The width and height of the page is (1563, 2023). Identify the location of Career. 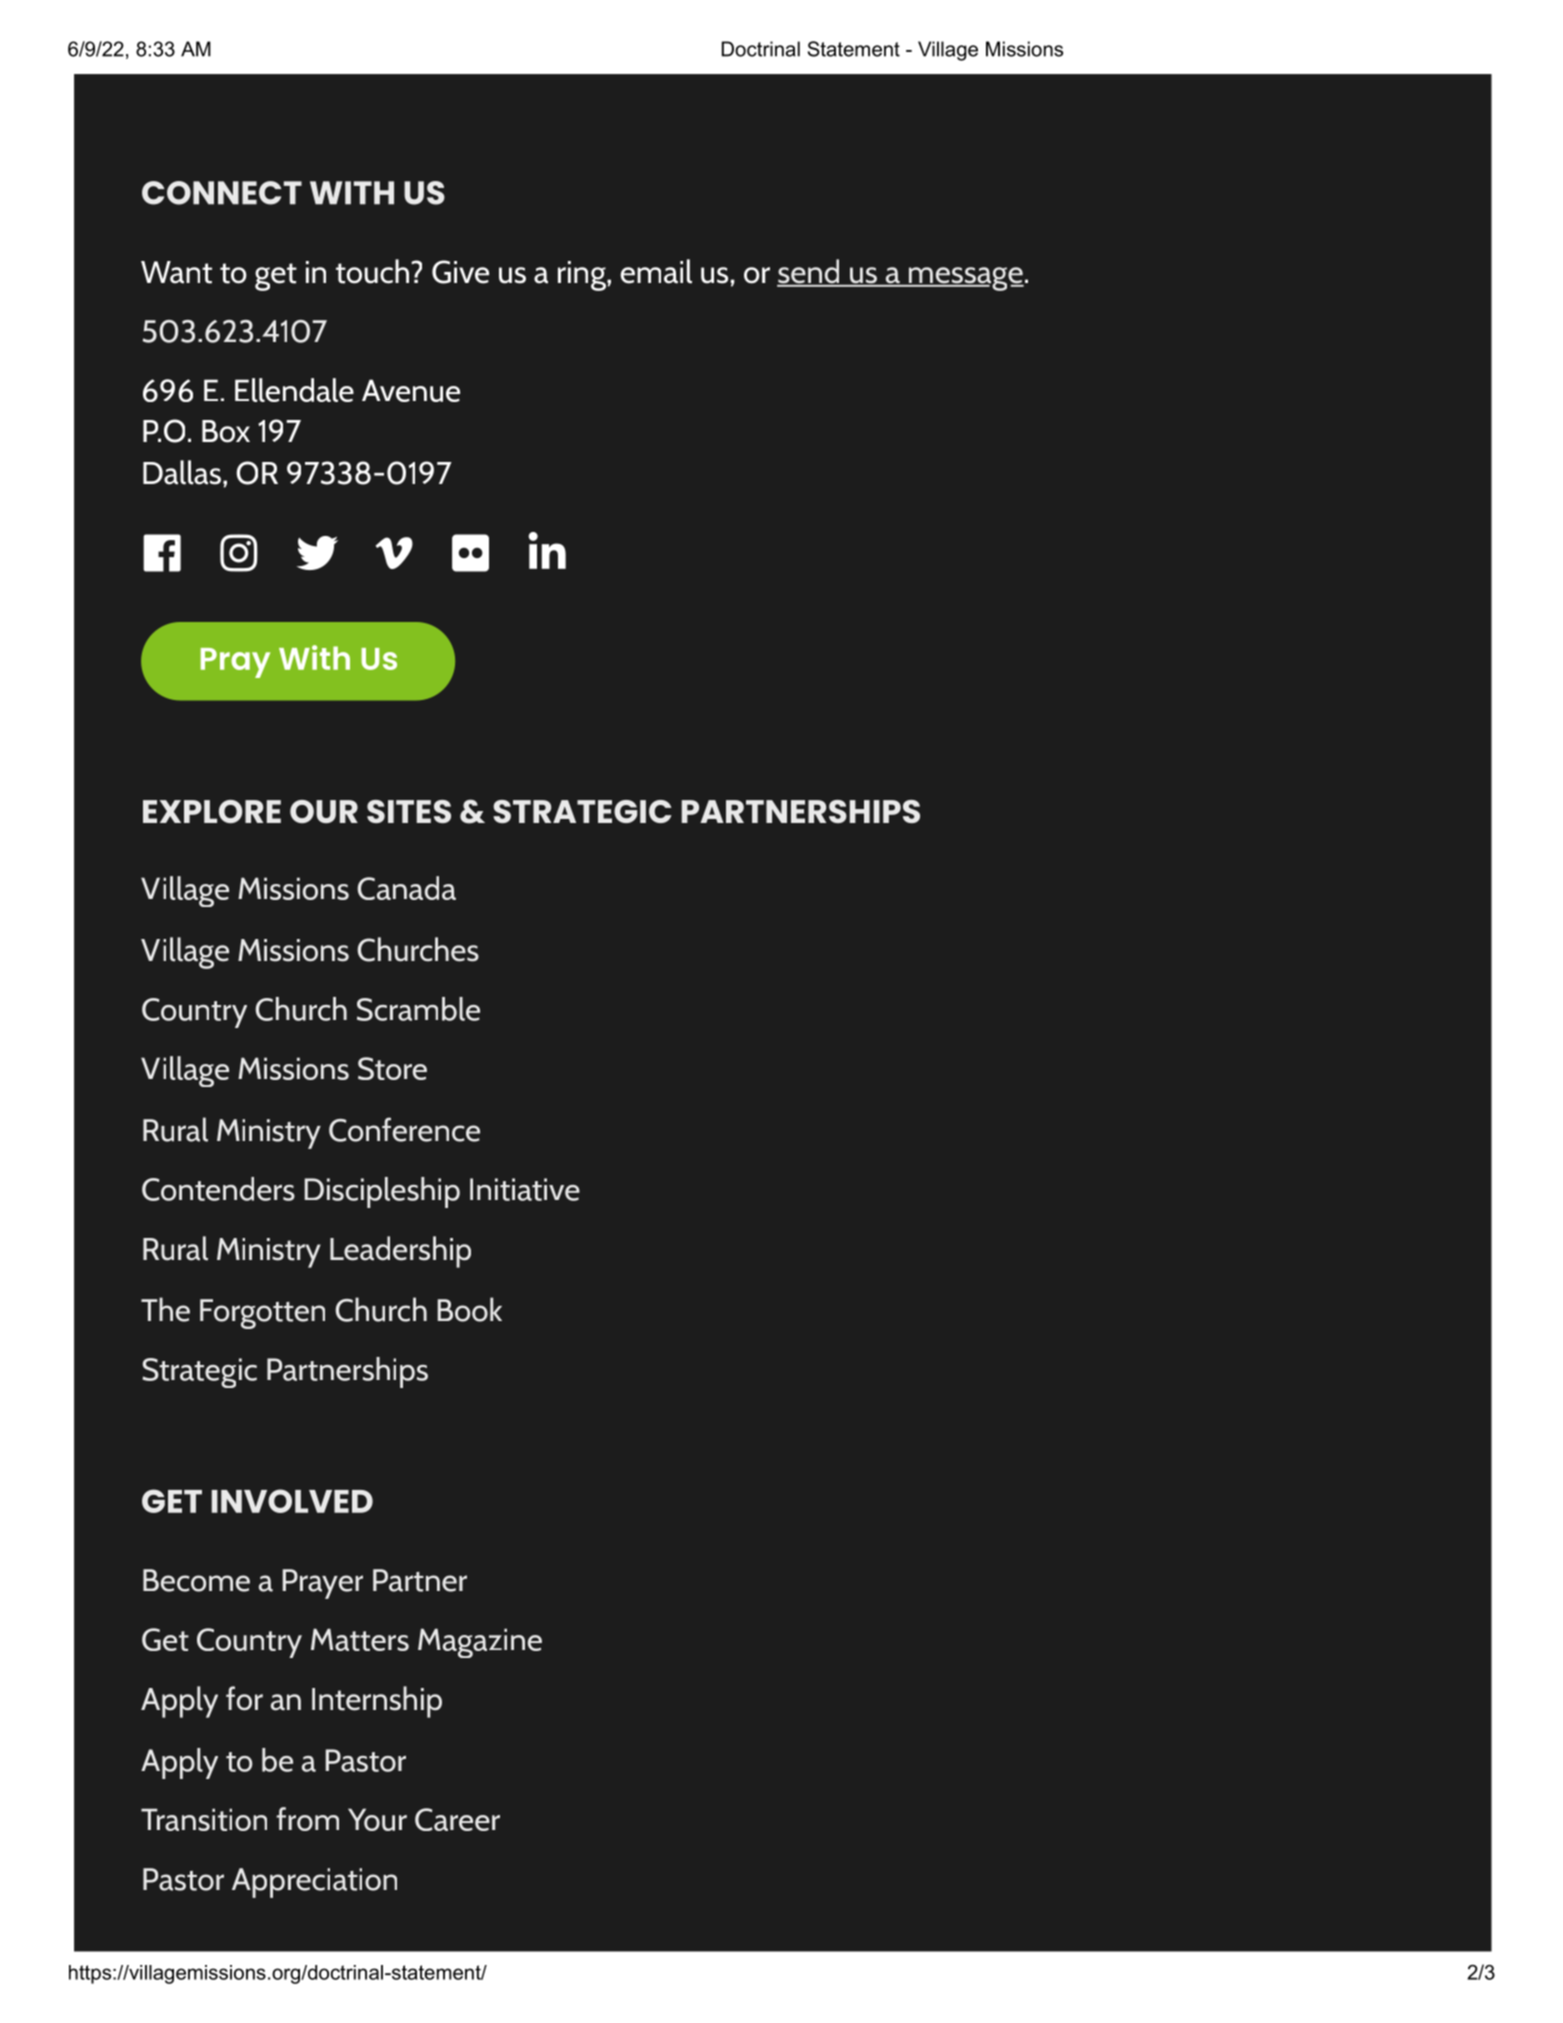
(457, 1819).
